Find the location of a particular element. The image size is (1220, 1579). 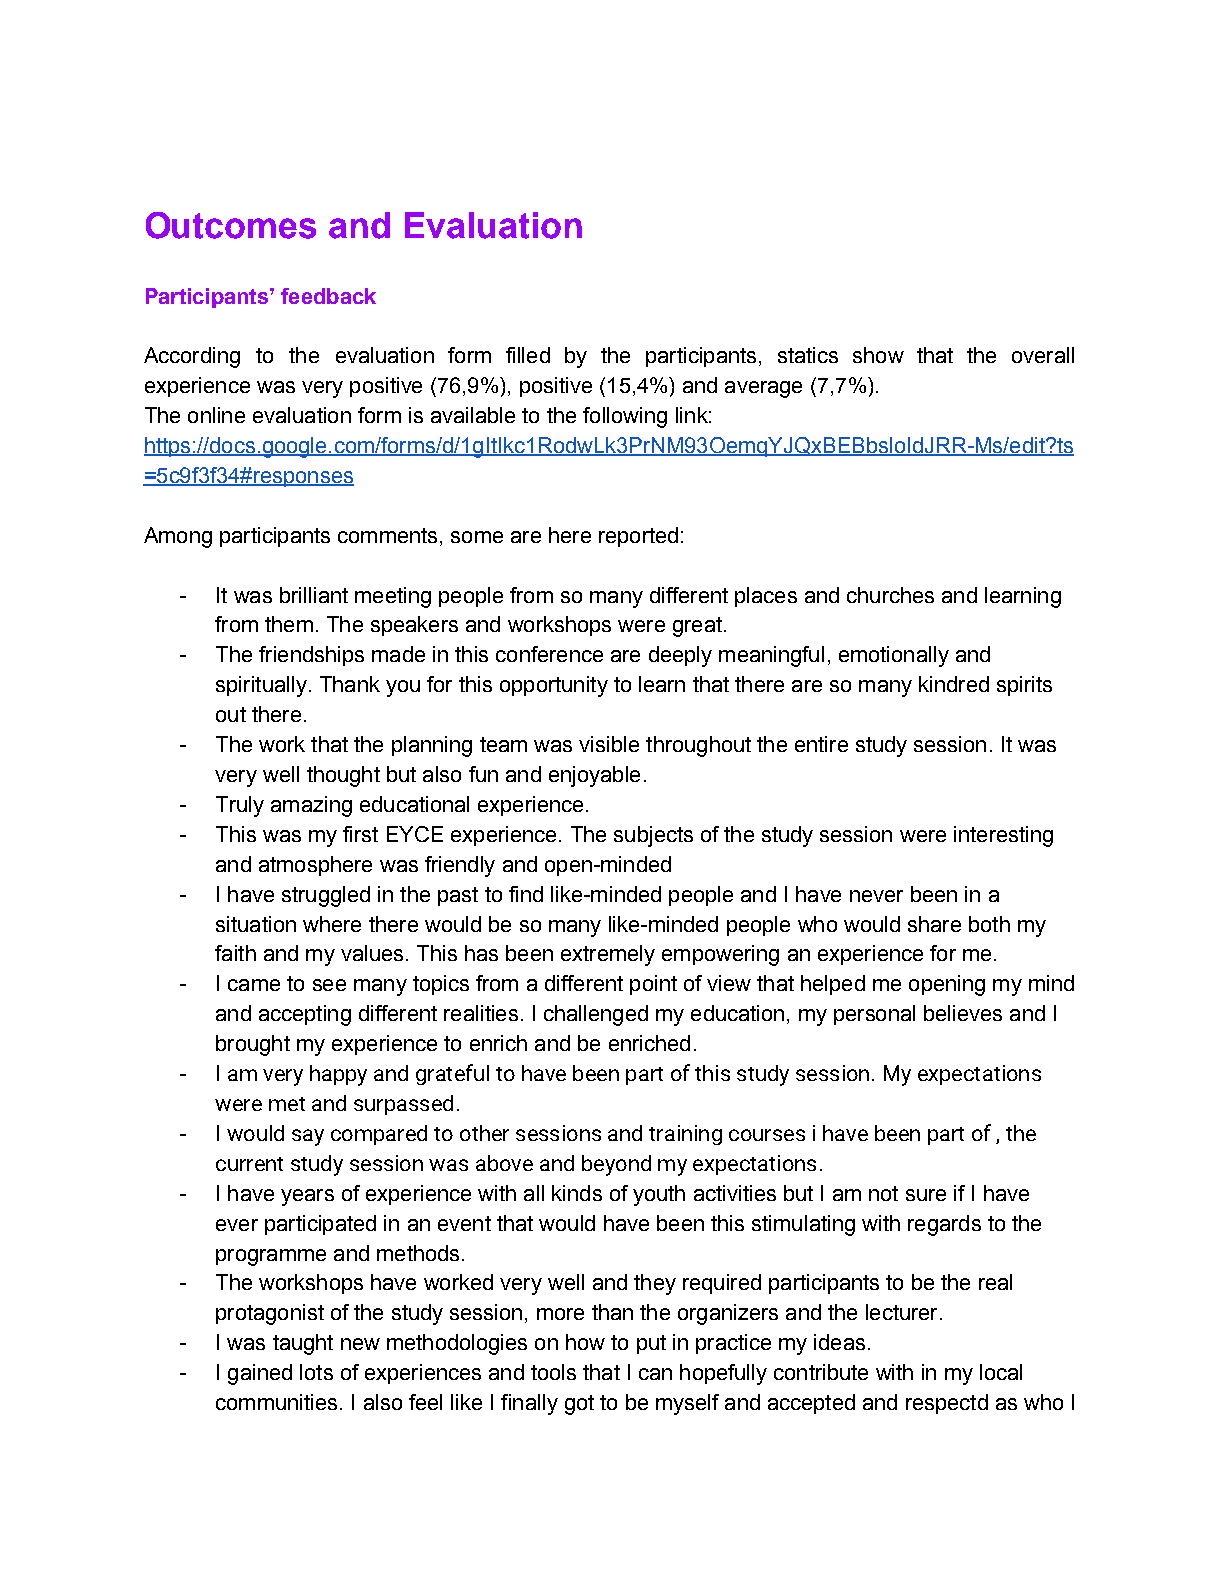

subjects is located at coordinates (653, 836).
